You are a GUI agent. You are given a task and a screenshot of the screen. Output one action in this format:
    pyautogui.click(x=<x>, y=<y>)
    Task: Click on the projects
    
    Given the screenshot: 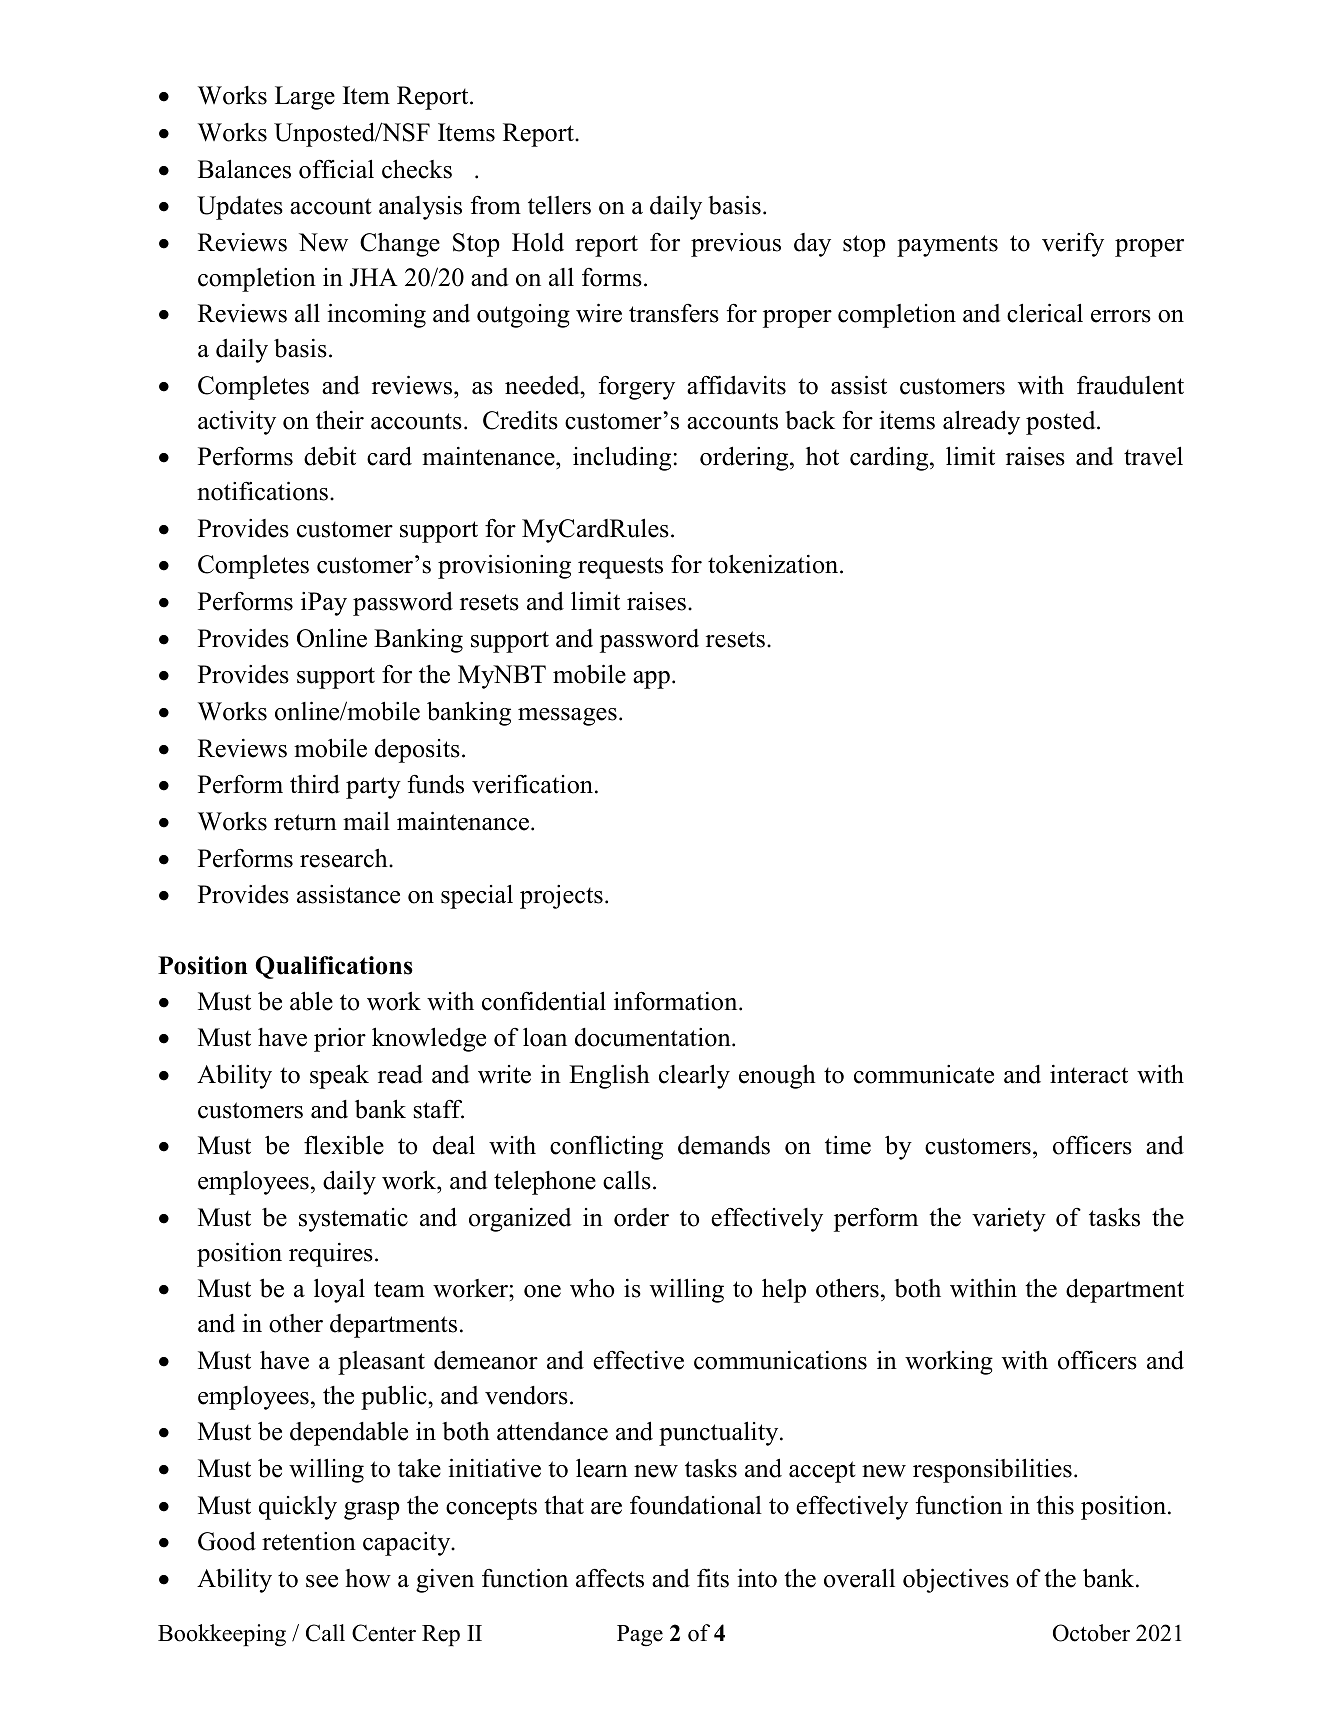 What is the action you would take?
    pyautogui.click(x=561, y=897)
